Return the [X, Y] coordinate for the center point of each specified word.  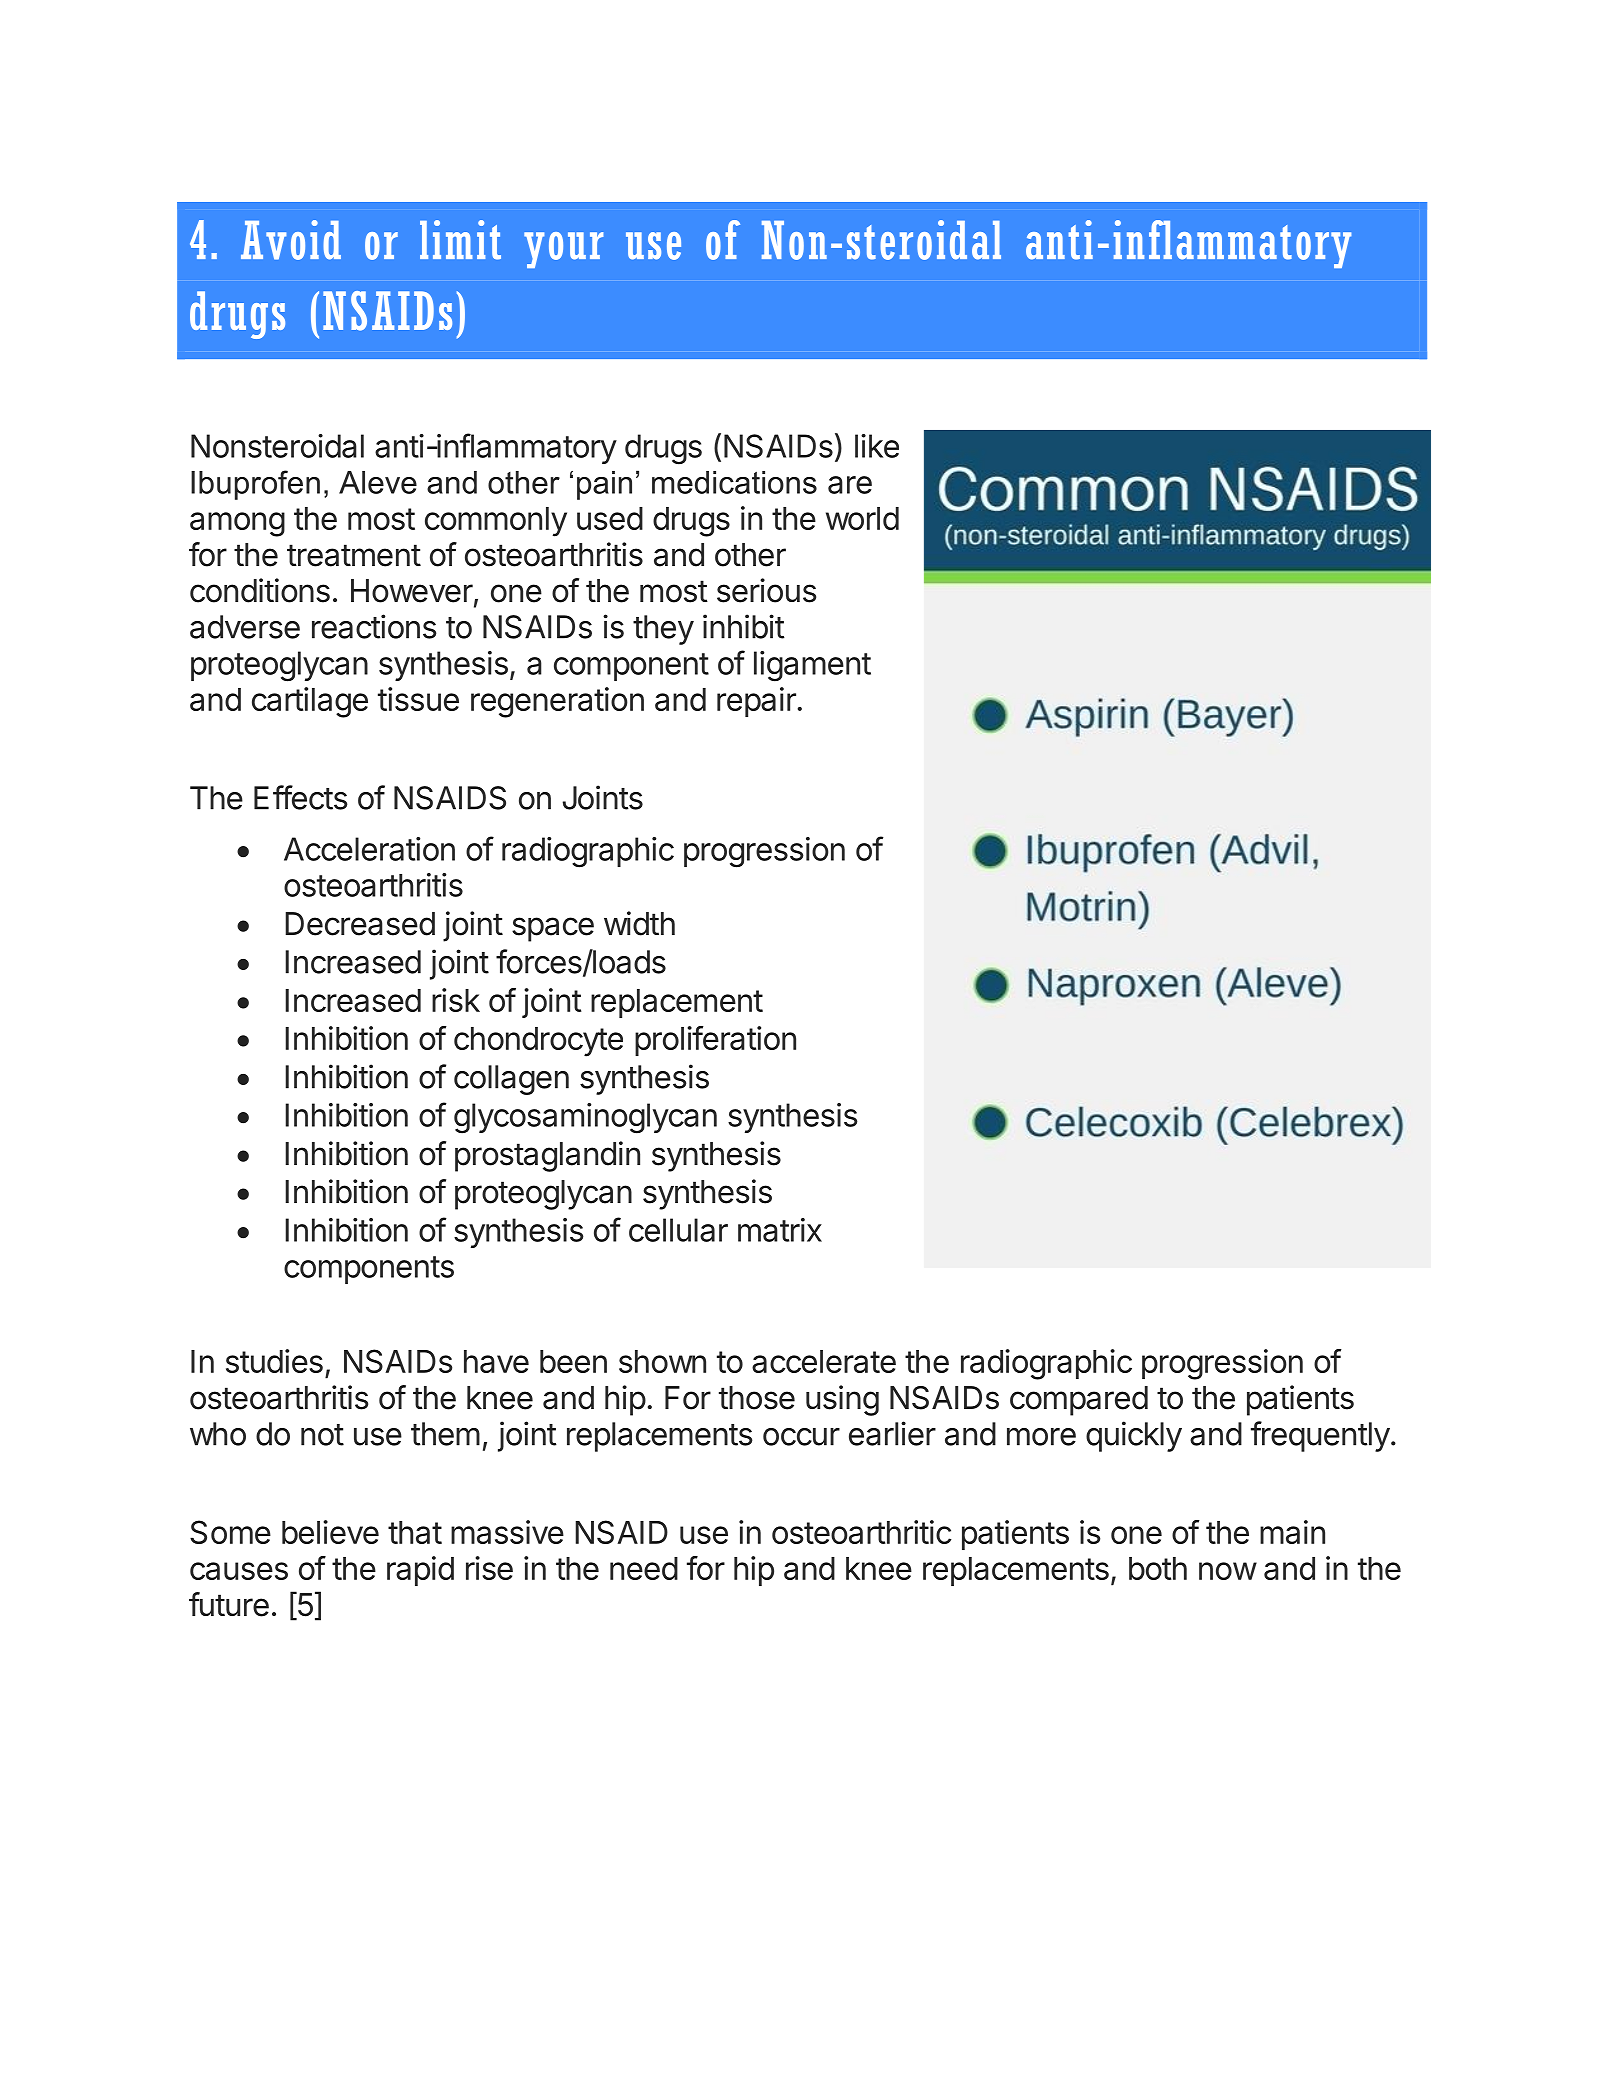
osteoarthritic [861, 1532]
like [877, 446]
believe [330, 1532]
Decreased [360, 924]
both [1158, 1568]
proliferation [715, 1041]
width [639, 923]
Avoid [291, 240]
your [563, 250]
